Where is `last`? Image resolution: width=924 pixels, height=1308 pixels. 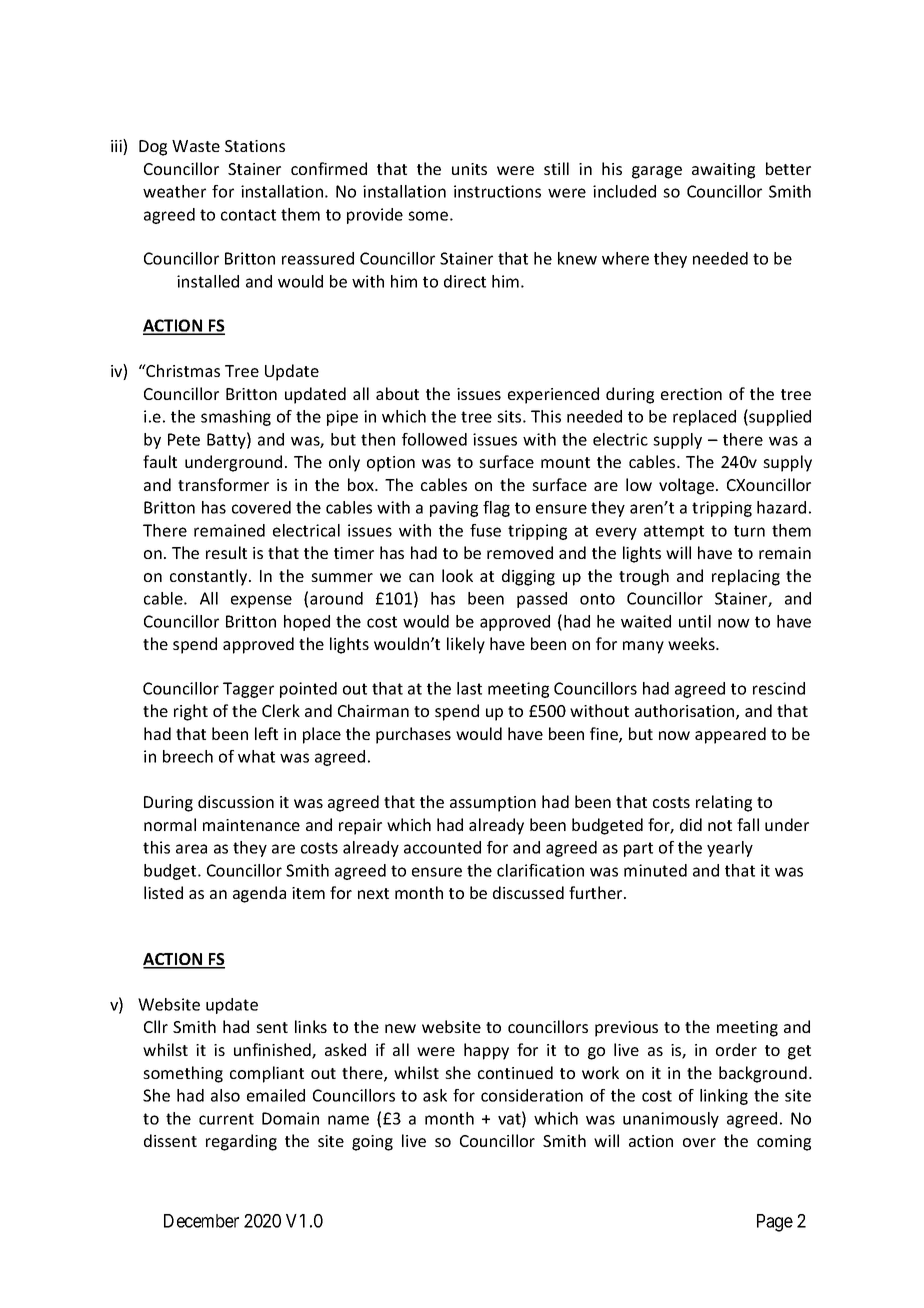 last is located at coordinates (469, 688).
